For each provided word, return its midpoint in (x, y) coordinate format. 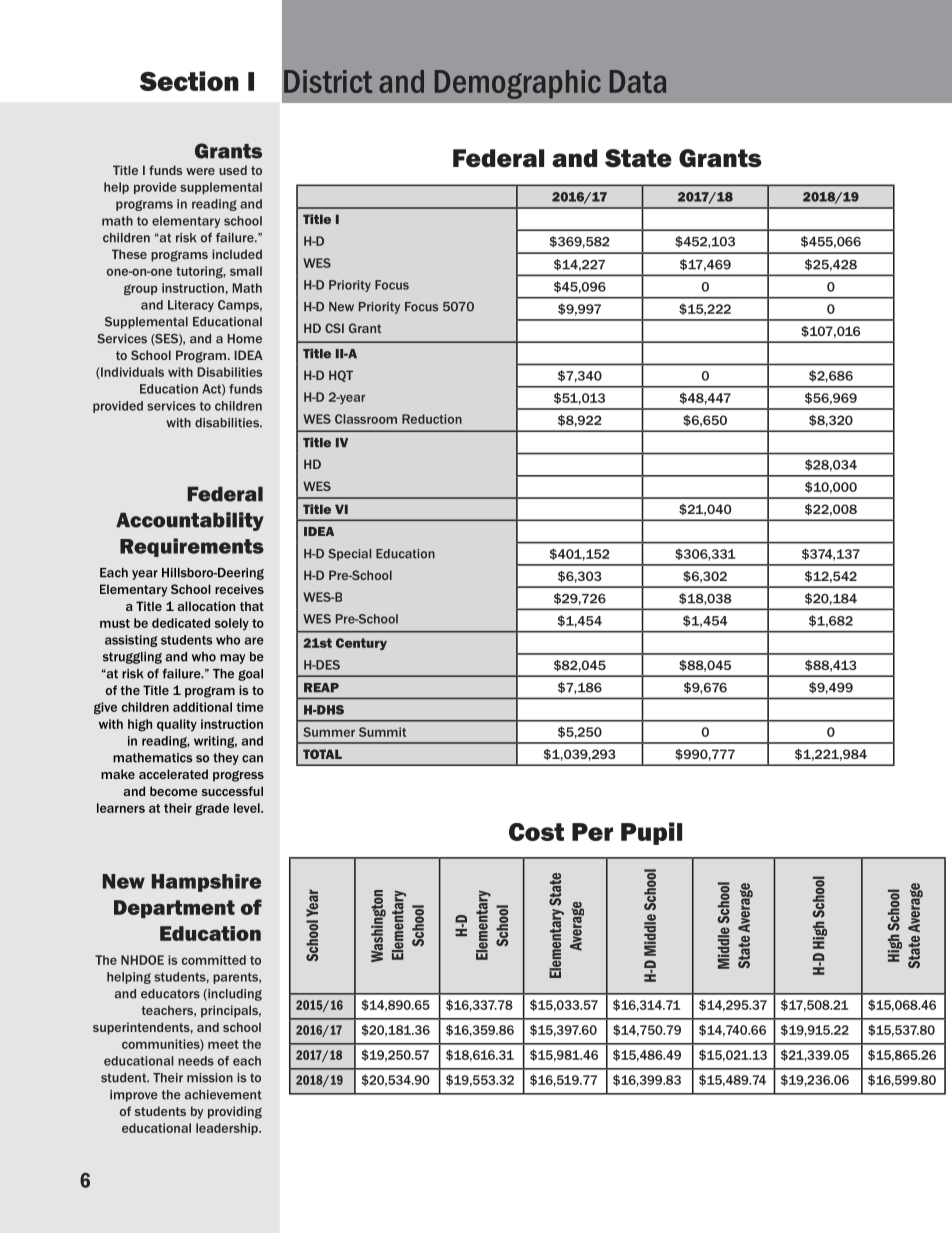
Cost (536, 832)
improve (134, 1096)
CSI (334, 328)
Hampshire (206, 883)
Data (638, 81)
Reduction (432, 419)
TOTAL (322, 754)
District (328, 81)
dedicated (181, 623)
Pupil (651, 833)
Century (361, 644)
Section (189, 81)
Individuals (131, 373)
